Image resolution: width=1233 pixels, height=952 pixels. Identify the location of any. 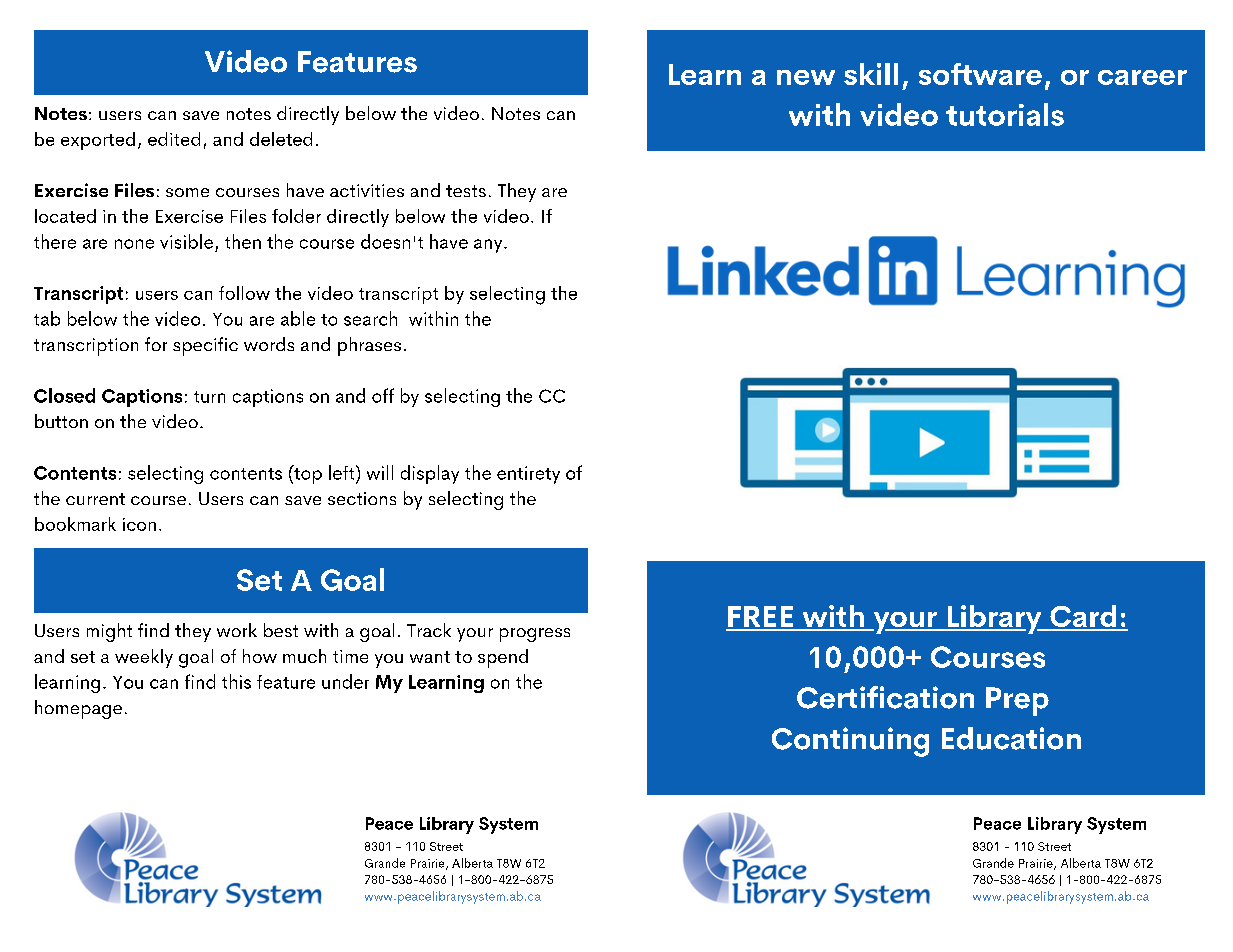
(488, 246).
